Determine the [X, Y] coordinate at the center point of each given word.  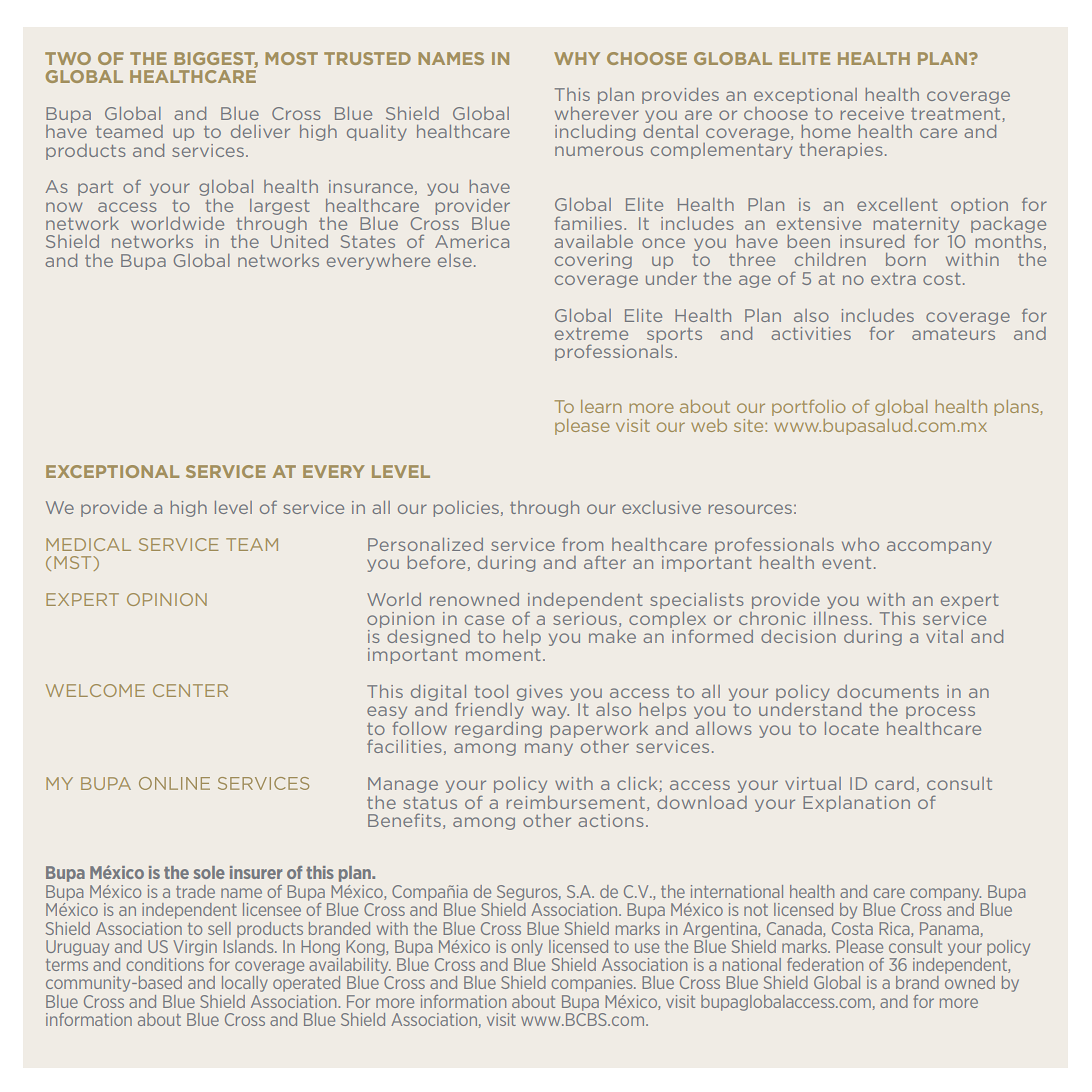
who [860, 544]
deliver [260, 131]
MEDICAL [88, 544]
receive [872, 113]
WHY [577, 58]
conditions [165, 963]
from [582, 544]
